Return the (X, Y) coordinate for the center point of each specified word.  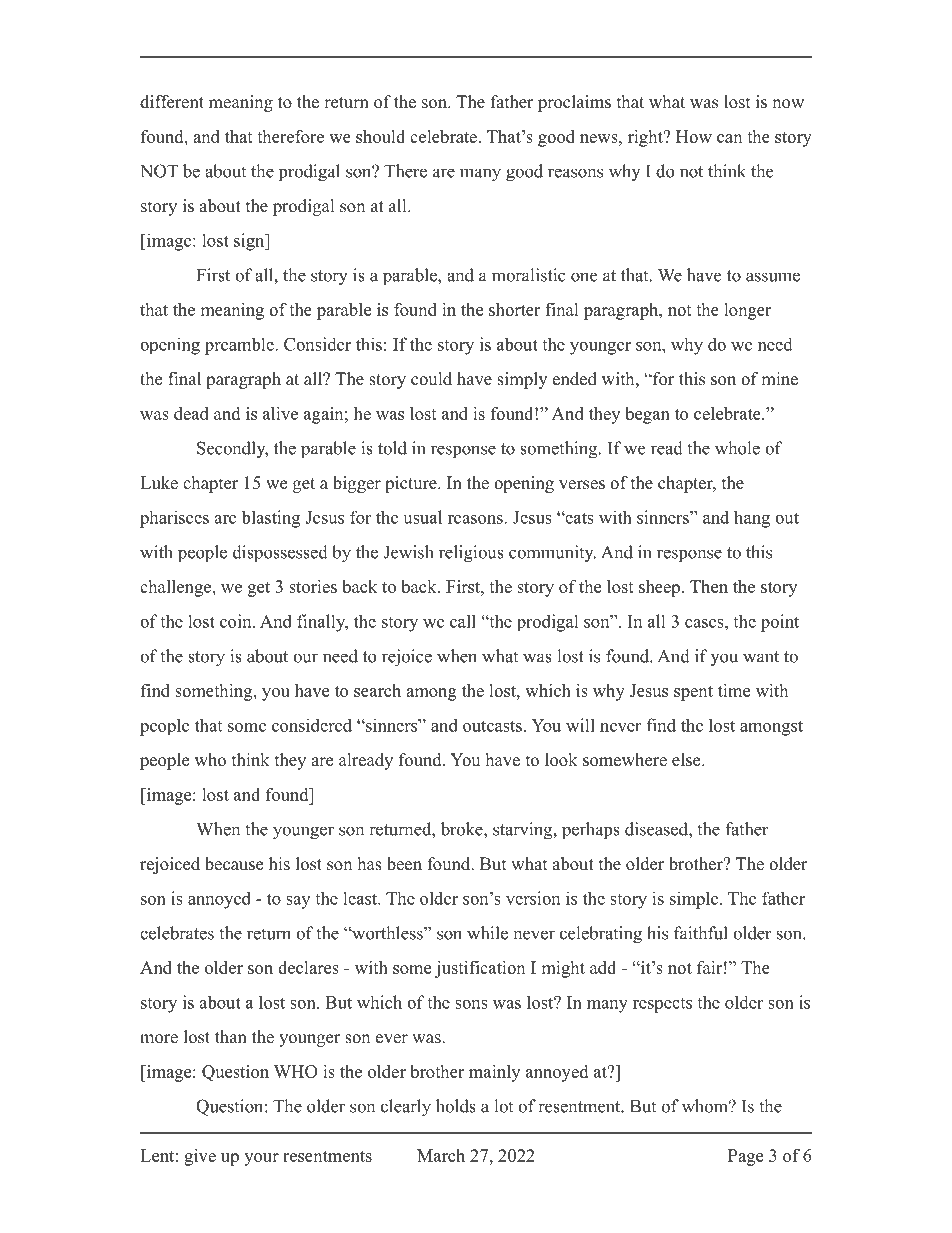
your (261, 1159)
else (687, 760)
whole (737, 448)
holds (456, 1106)
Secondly (232, 449)
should (380, 136)
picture (412, 484)
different (172, 102)
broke (463, 829)
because (234, 864)
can (729, 138)
